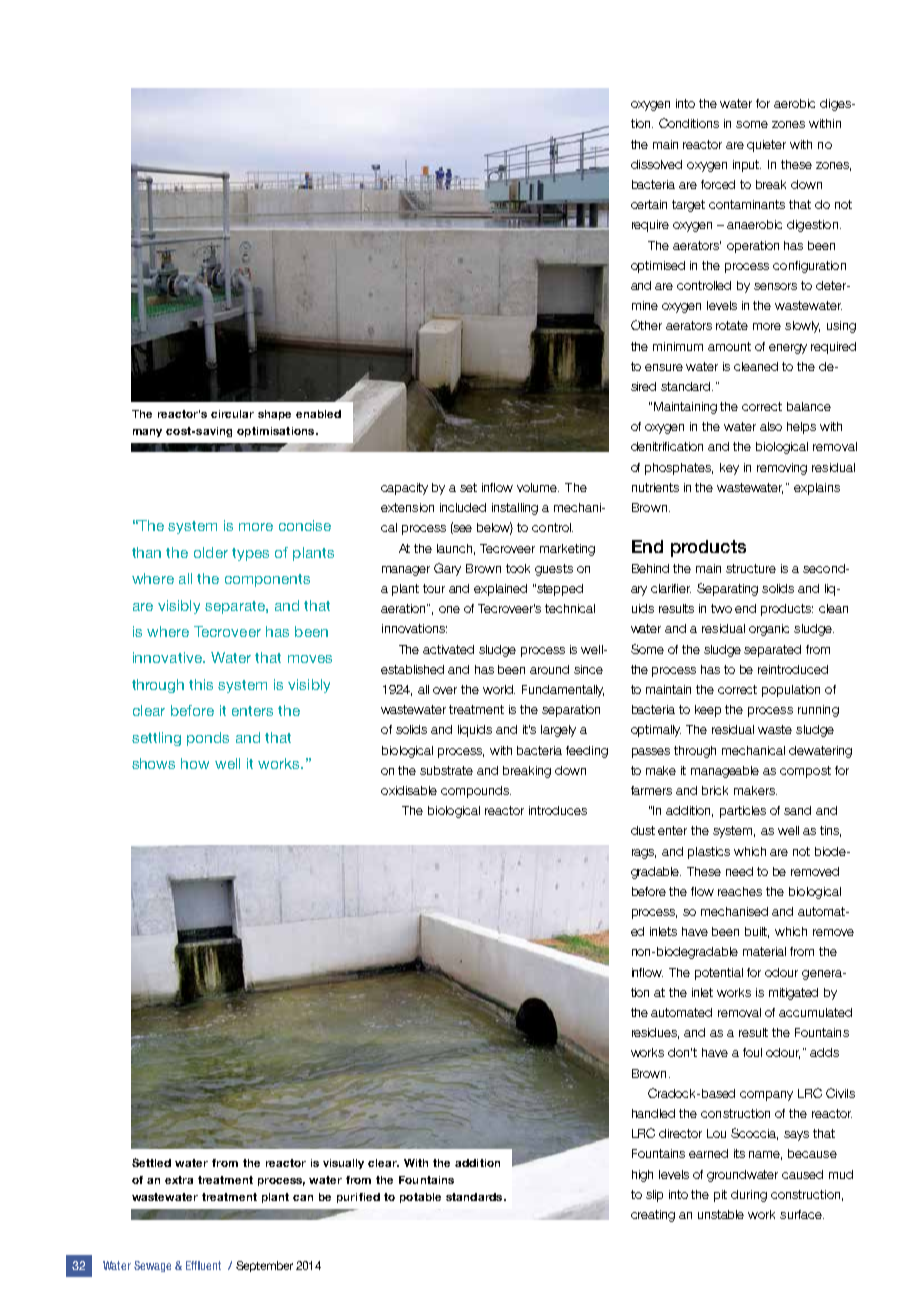  What do you see at coordinates (782, 469) in the screenshot?
I see `removing` at bounding box center [782, 469].
